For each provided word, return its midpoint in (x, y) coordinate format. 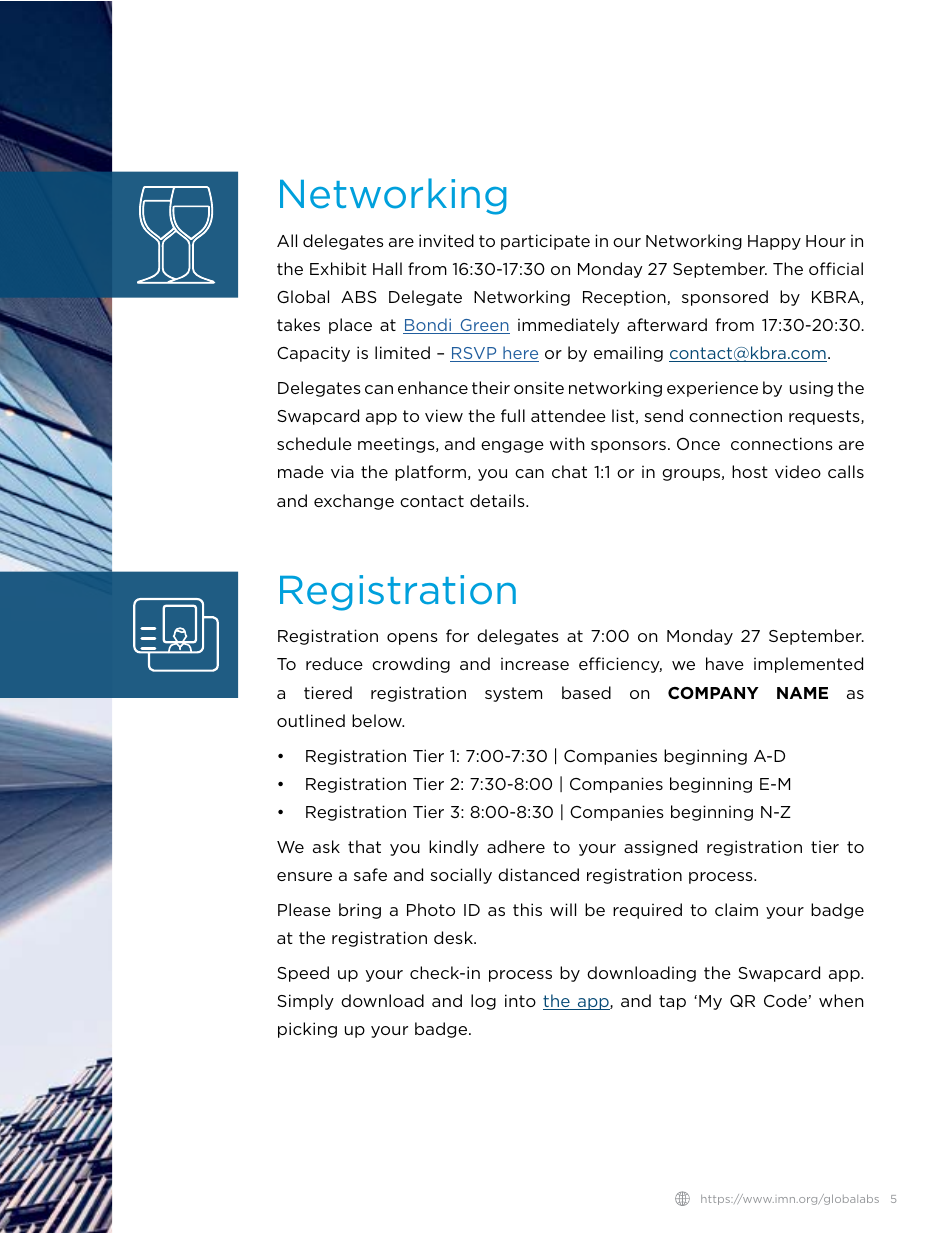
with (567, 443)
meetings (397, 445)
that (364, 846)
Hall (387, 268)
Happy (774, 242)
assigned (660, 848)
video (798, 471)
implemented (808, 665)
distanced (538, 874)
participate (545, 242)
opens (412, 639)
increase (535, 664)
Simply (305, 1002)
